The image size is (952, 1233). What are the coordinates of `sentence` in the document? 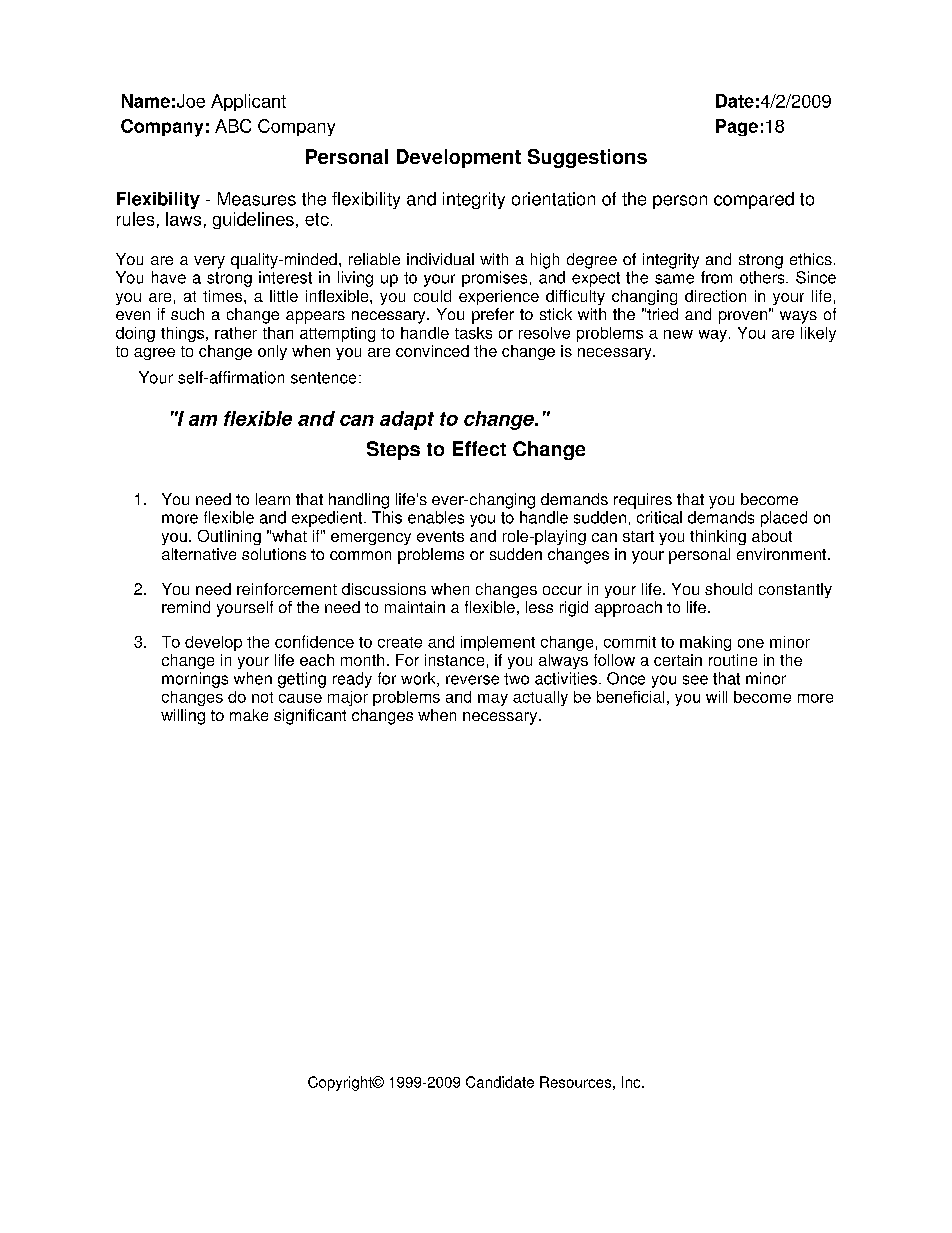 It's located at (323, 378).
